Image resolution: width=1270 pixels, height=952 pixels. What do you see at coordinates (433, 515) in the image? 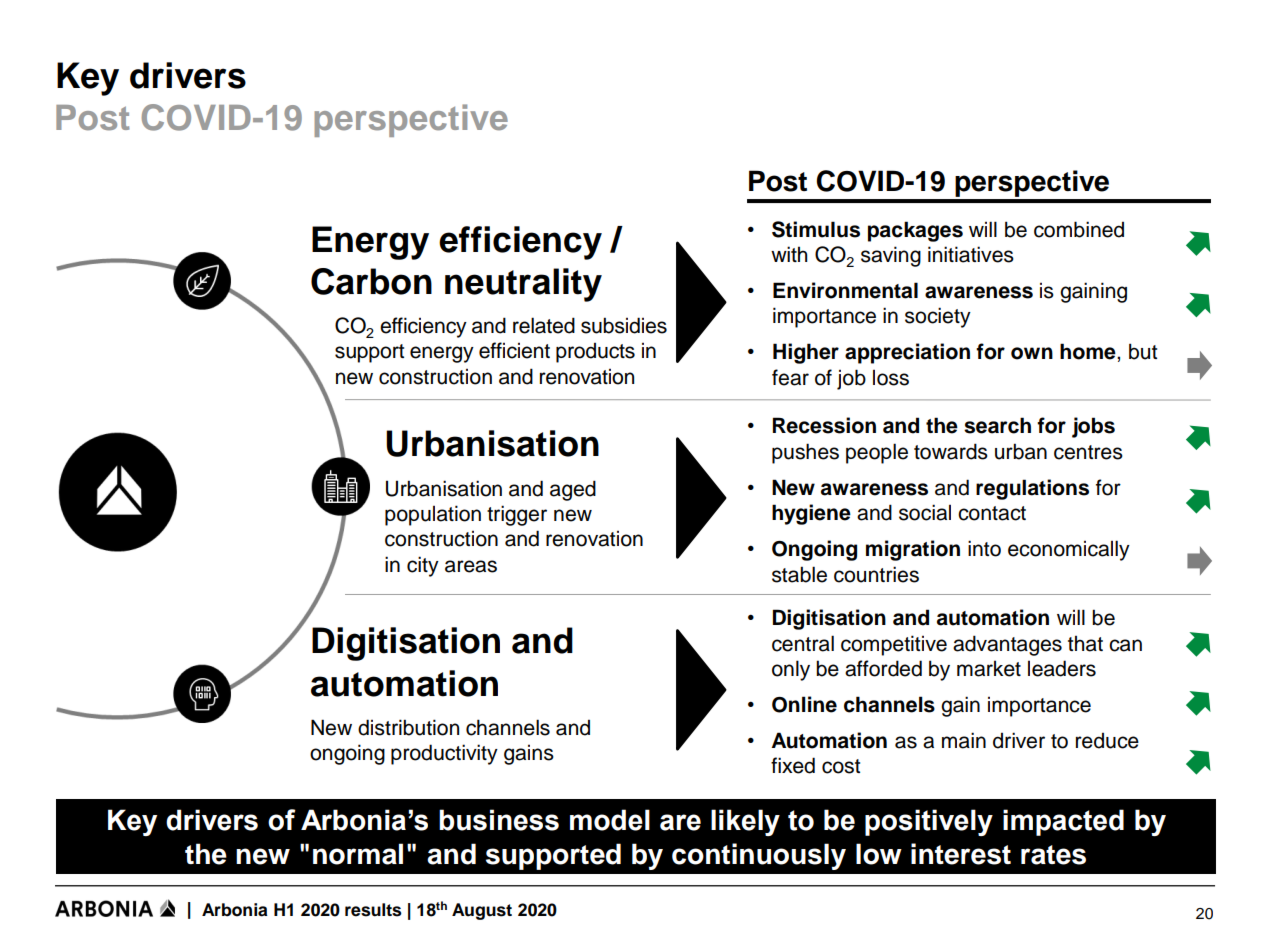
I see `population` at bounding box center [433, 515].
